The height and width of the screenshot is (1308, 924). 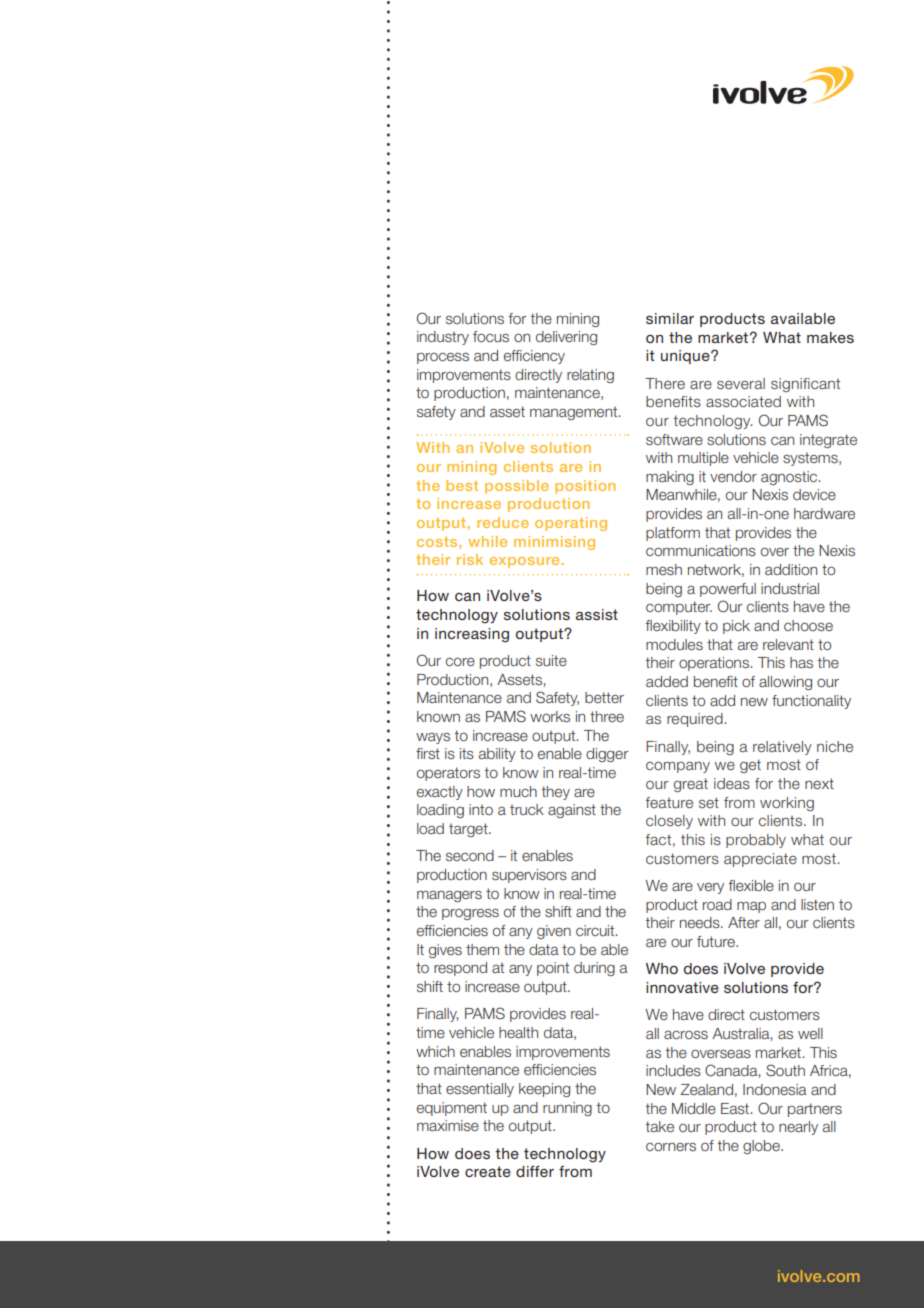 I want to click on Who, so click(x=662, y=968).
